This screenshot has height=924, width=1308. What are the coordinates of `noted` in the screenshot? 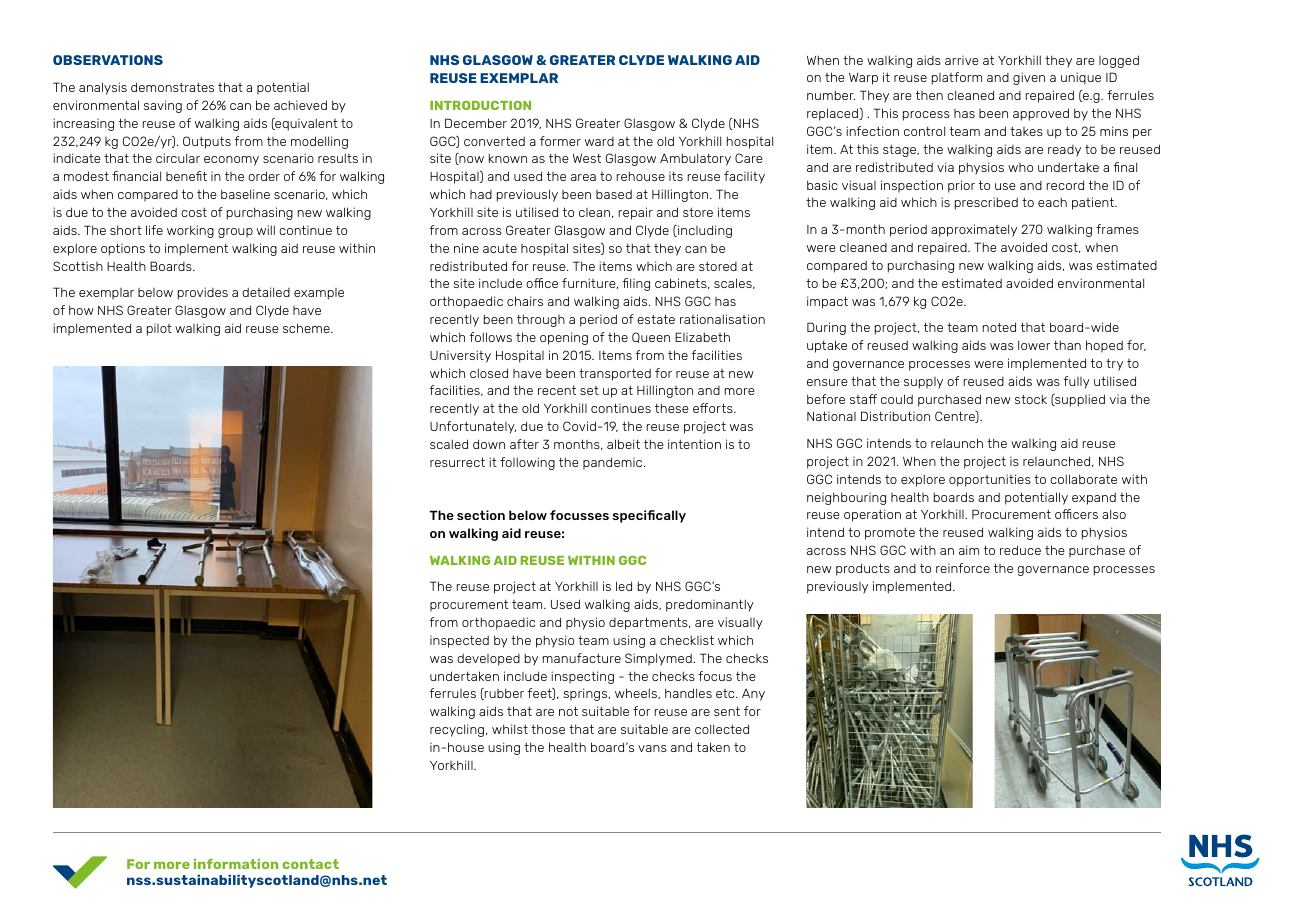 It's located at (999, 327).
